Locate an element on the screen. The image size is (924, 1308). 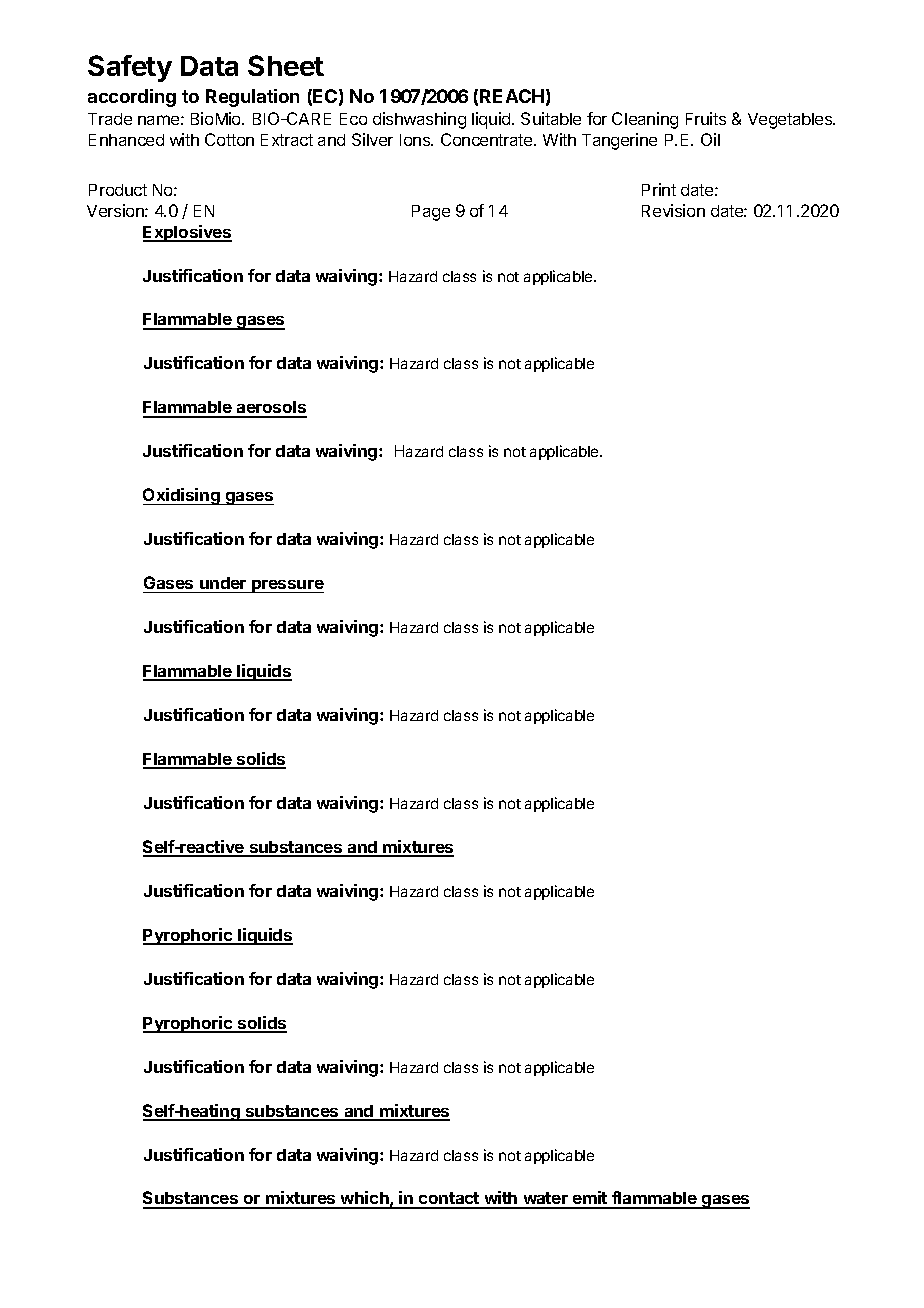
pressure is located at coordinates (287, 586).
